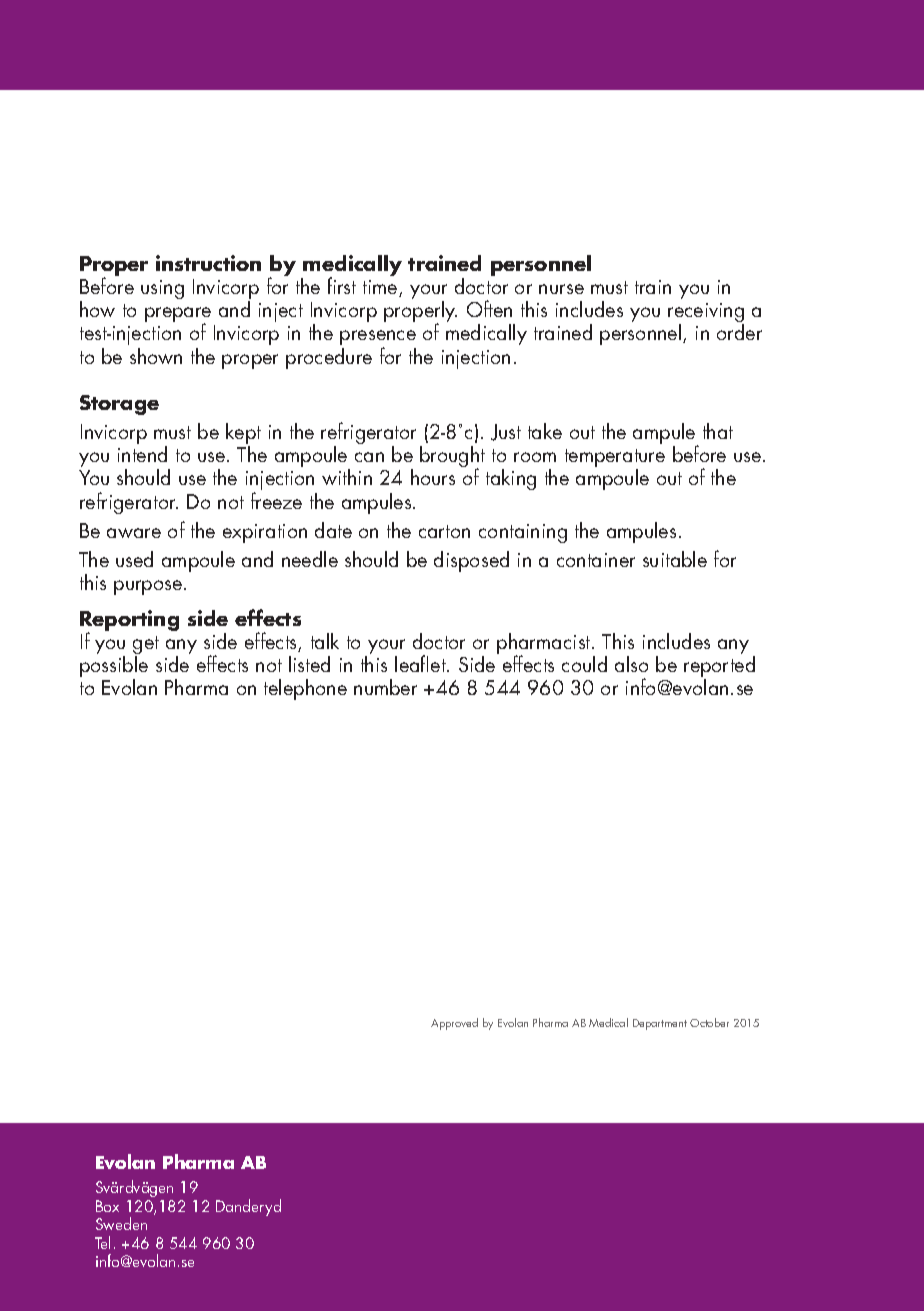 The height and width of the screenshot is (1311, 924). What do you see at coordinates (660, 1024) in the screenshot?
I see `Department` at bounding box center [660, 1024].
